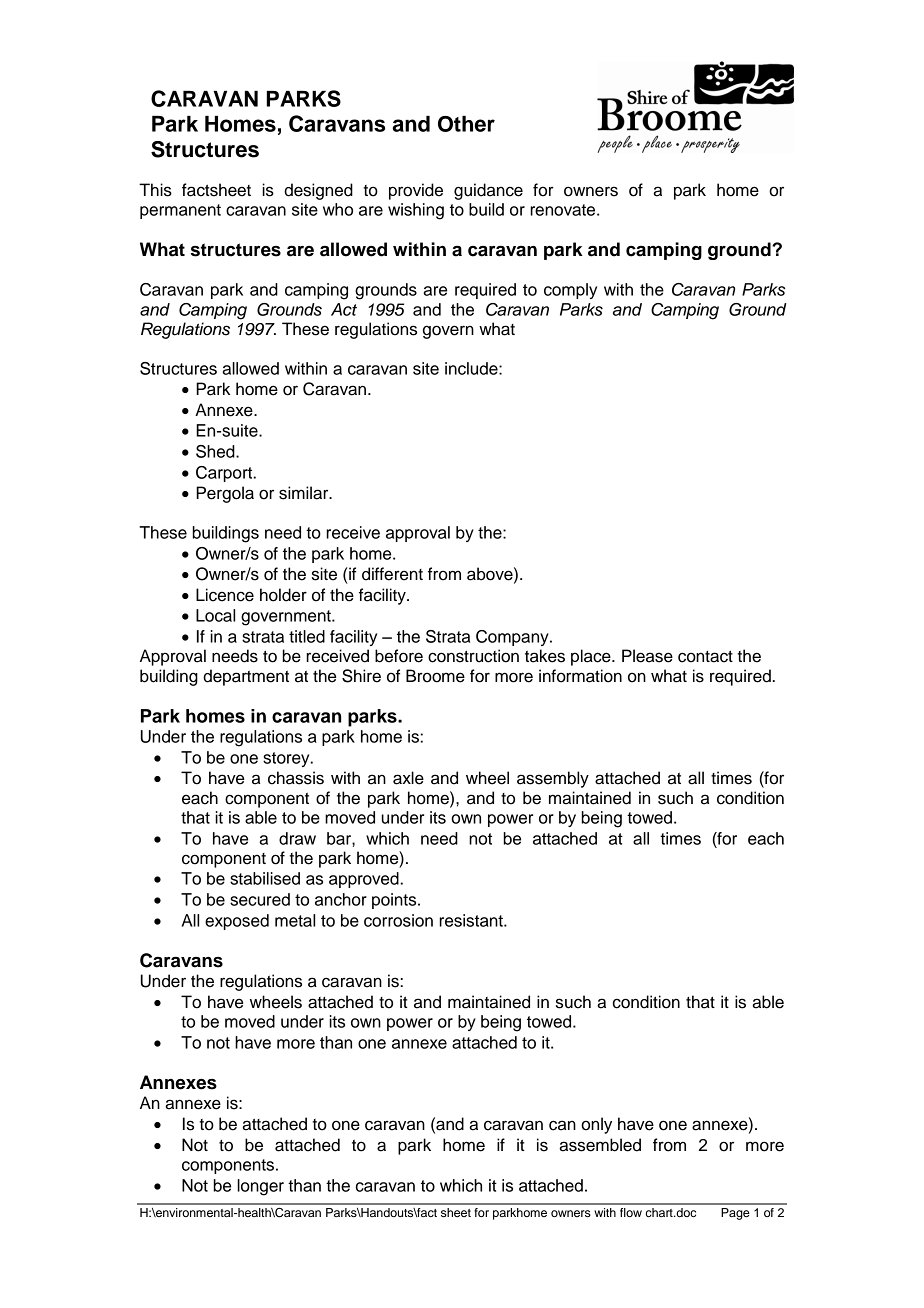 Image resolution: width=924 pixels, height=1308 pixels. Describe the element at coordinates (225, 595) in the screenshot. I see `Licence` at that location.
